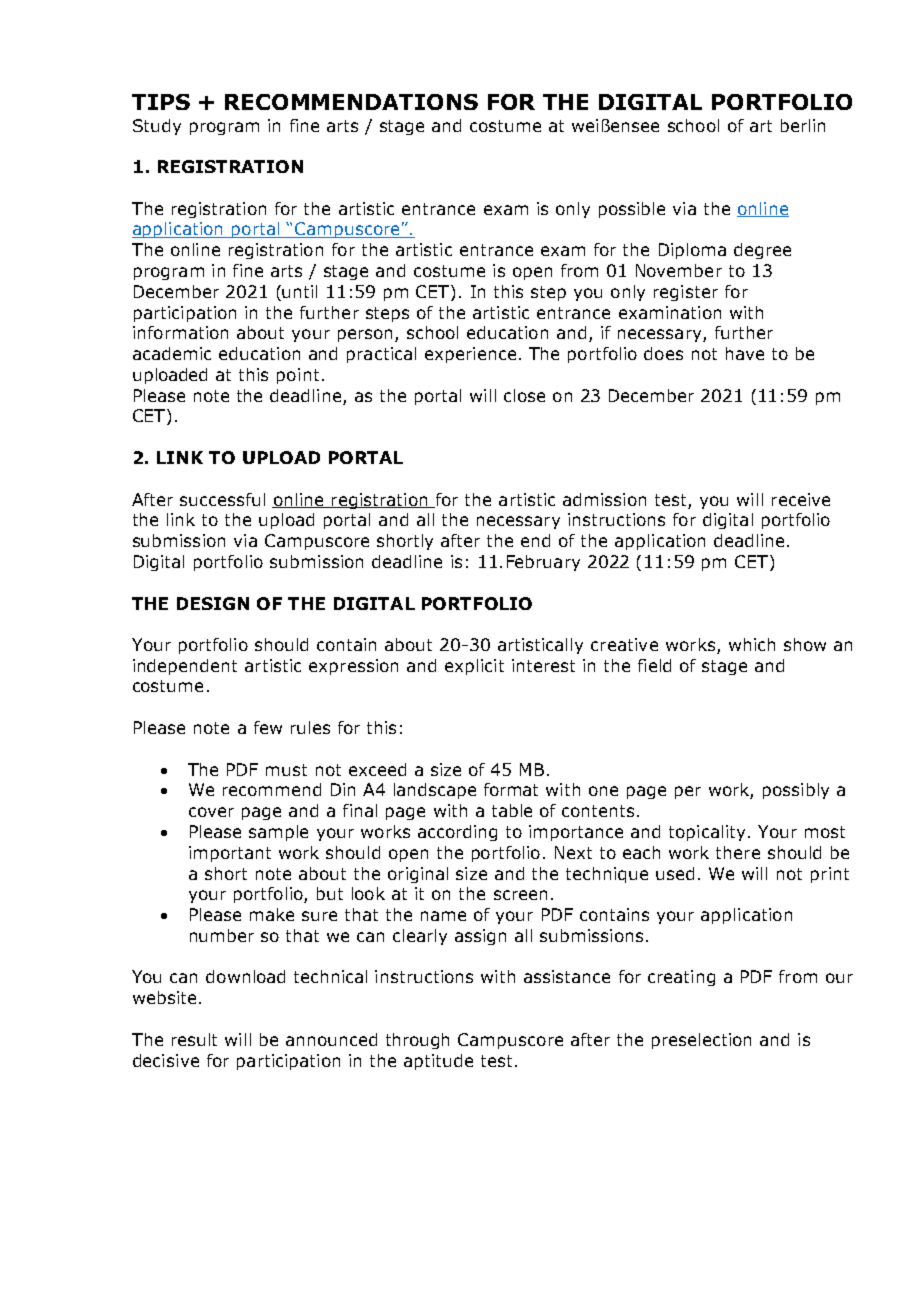 Image resolution: width=924 pixels, height=1308 pixels. I want to click on Study, so click(157, 127).
